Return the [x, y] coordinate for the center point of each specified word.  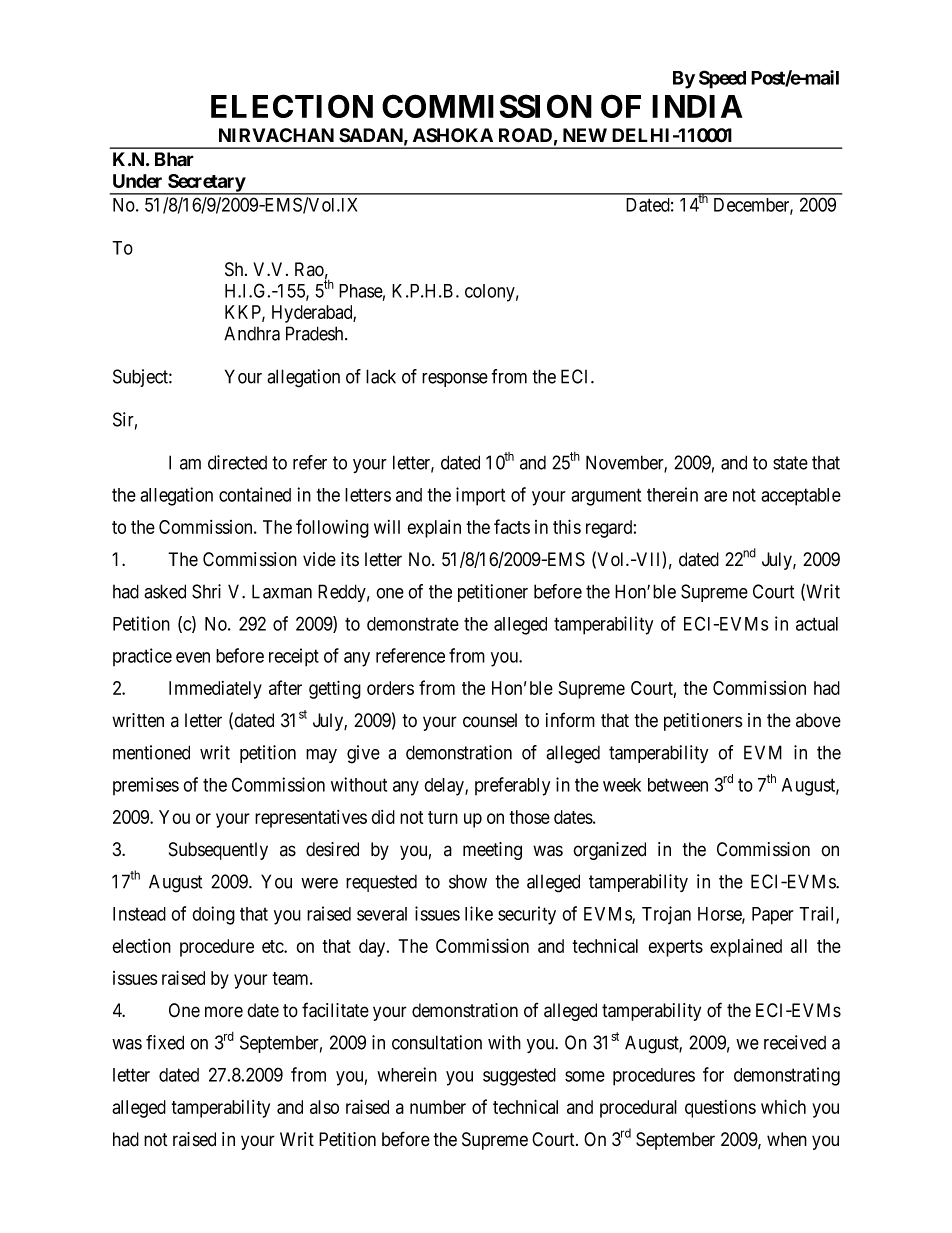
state [790, 463]
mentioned [151, 752]
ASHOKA [453, 135]
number [438, 1107]
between [678, 785]
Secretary [206, 184]
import [480, 496]
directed [237, 462]
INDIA [697, 106]
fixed [165, 1042]
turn [443, 817]
